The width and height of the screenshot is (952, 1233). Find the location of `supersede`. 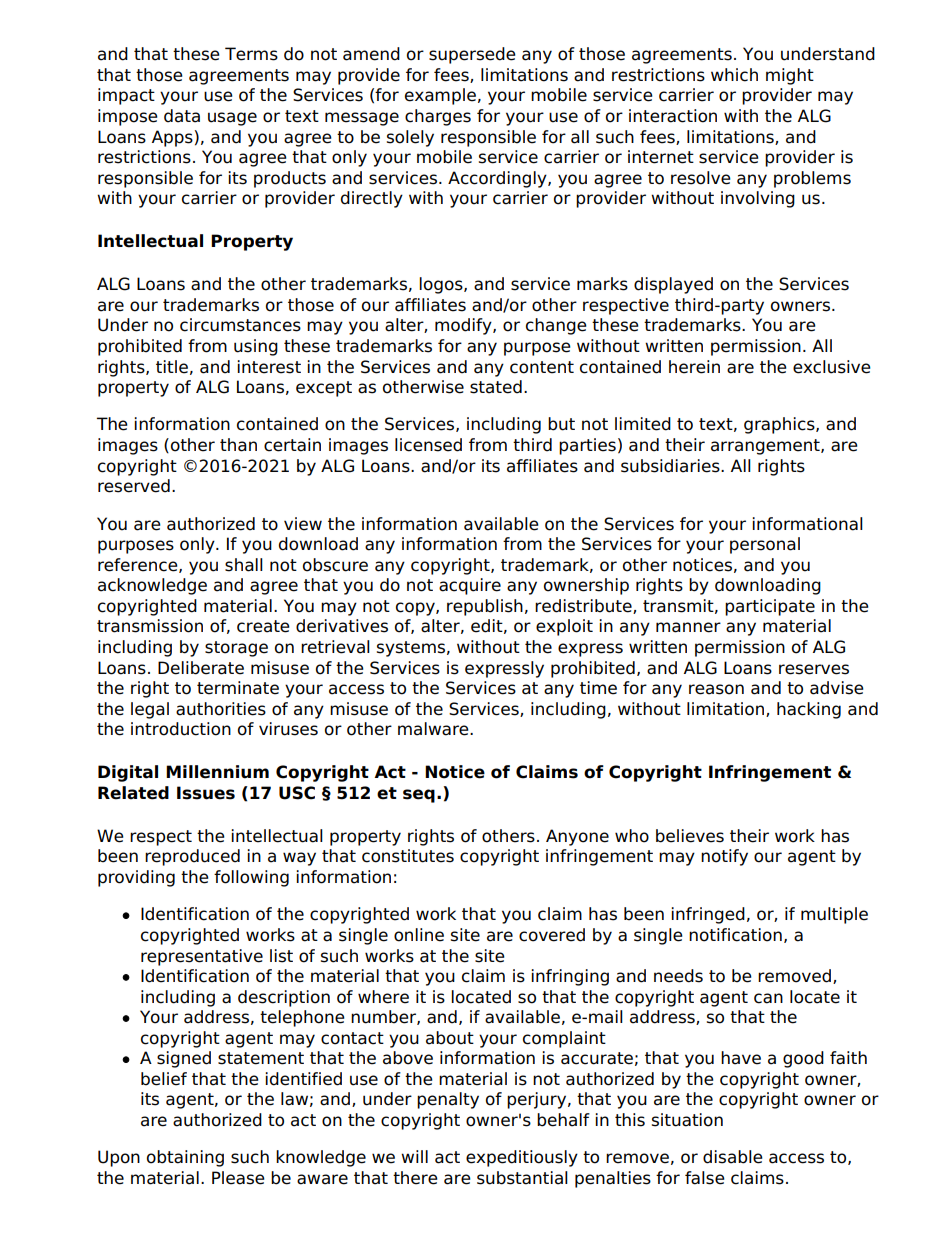

supersede is located at coordinates (472, 55).
